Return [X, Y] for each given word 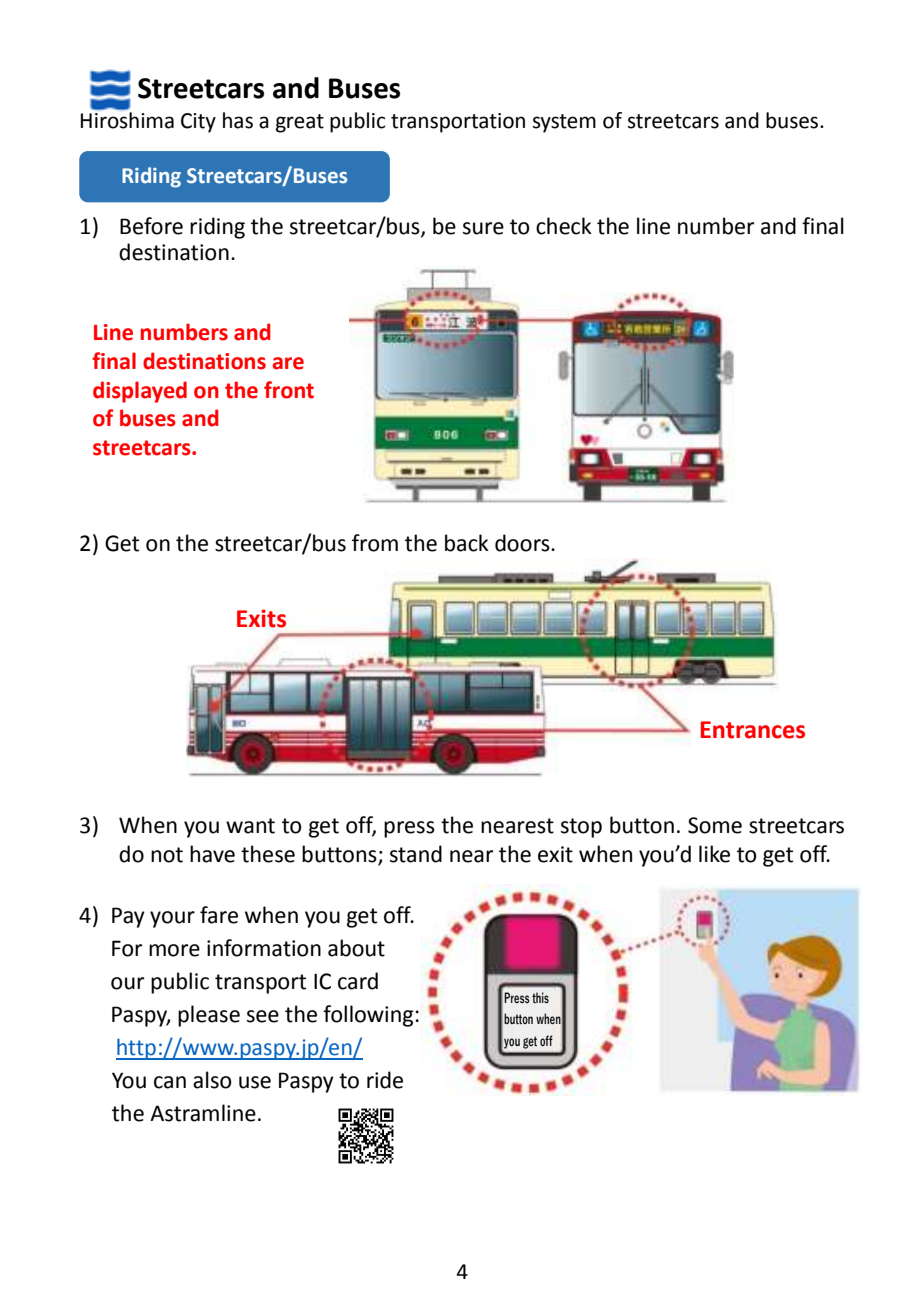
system [564, 123]
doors [523, 543]
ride [385, 1080]
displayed [140, 392]
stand [416, 854]
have [212, 854]
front [289, 390]
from [375, 543]
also [212, 1080]
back [467, 543]
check [564, 226]
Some [715, 825]
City [198, 123]
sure [483, 228]
